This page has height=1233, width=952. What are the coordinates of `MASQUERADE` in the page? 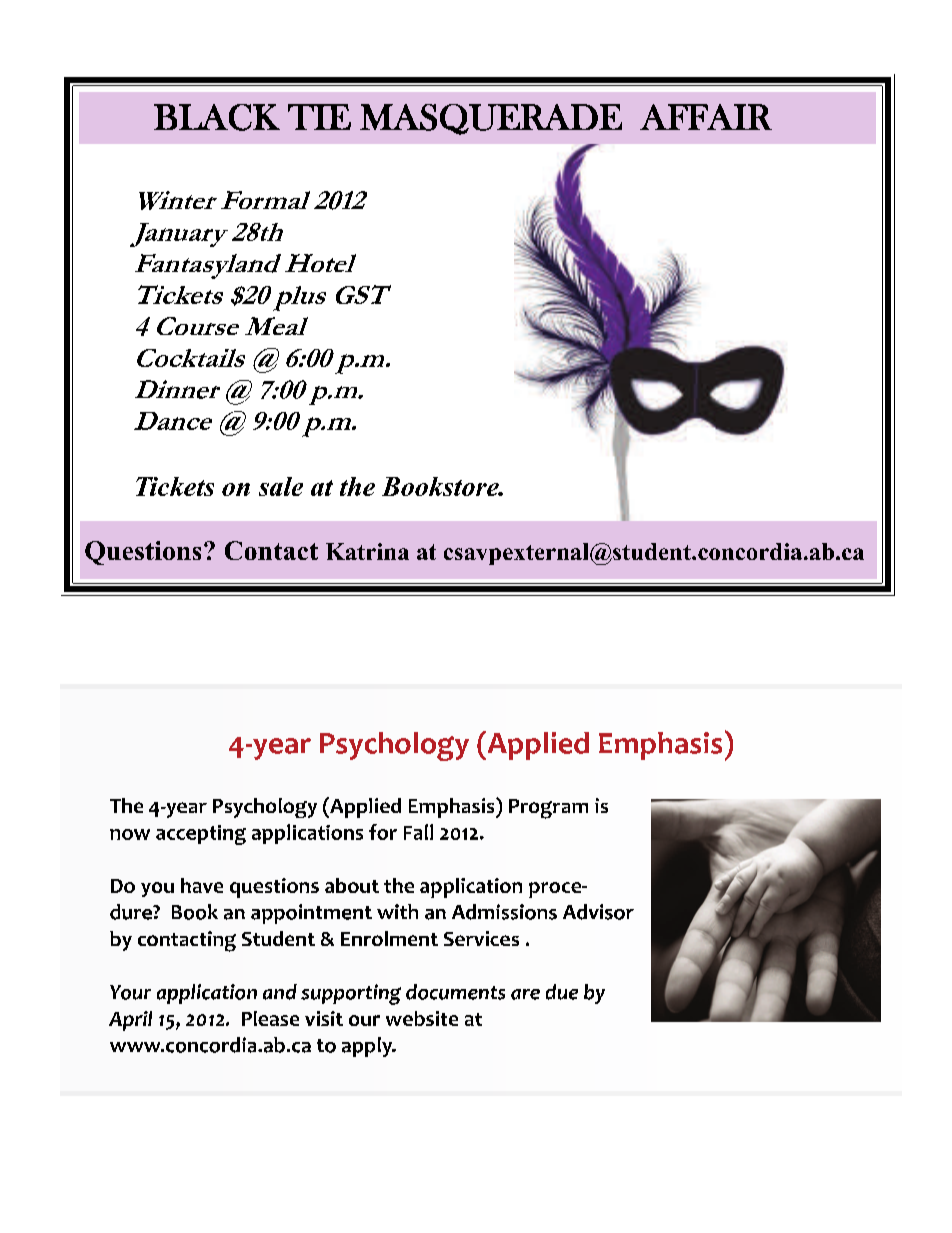 It's located at (491, 119).
